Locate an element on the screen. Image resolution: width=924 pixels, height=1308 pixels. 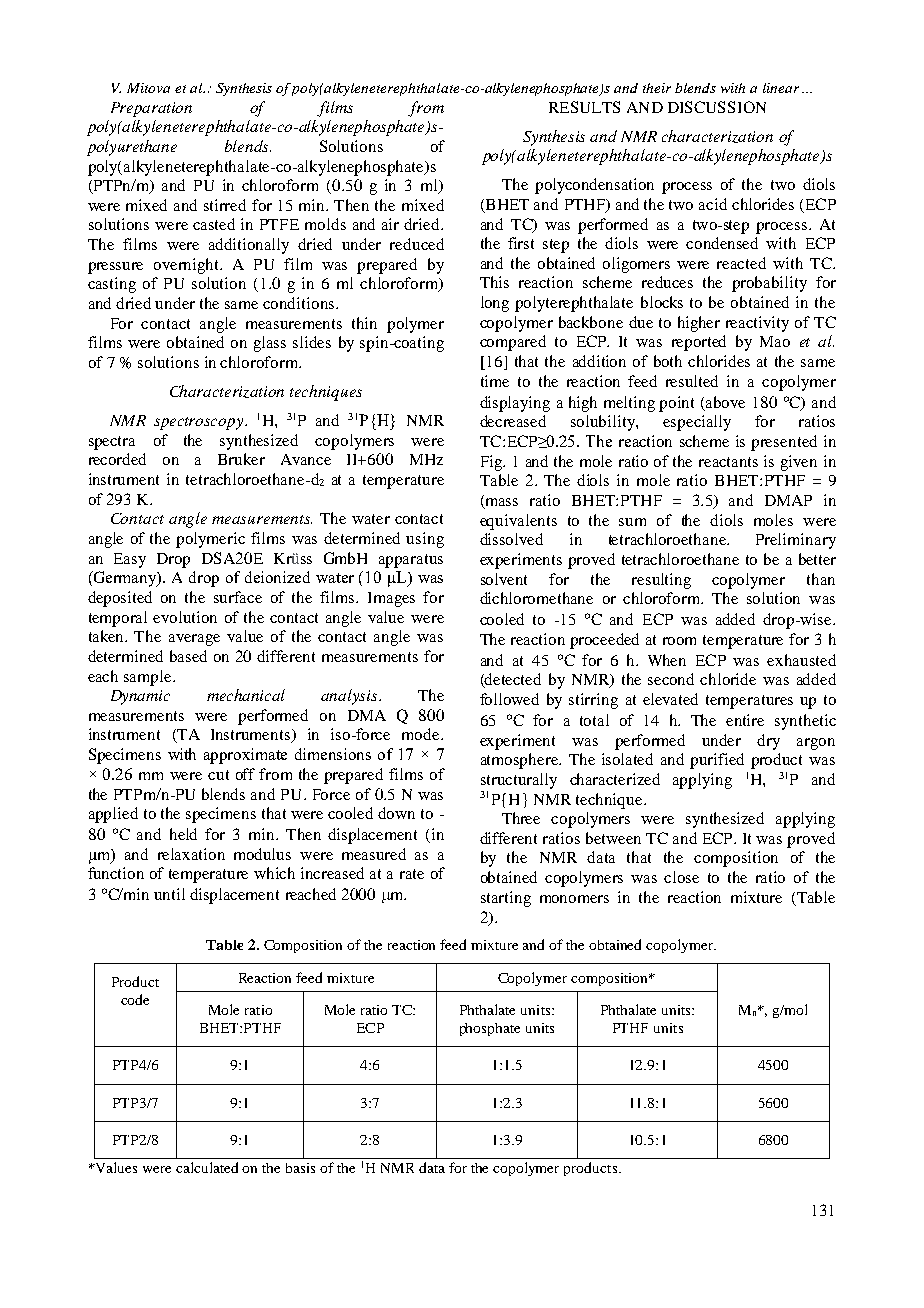
until is located at coordinates (169, 894).
